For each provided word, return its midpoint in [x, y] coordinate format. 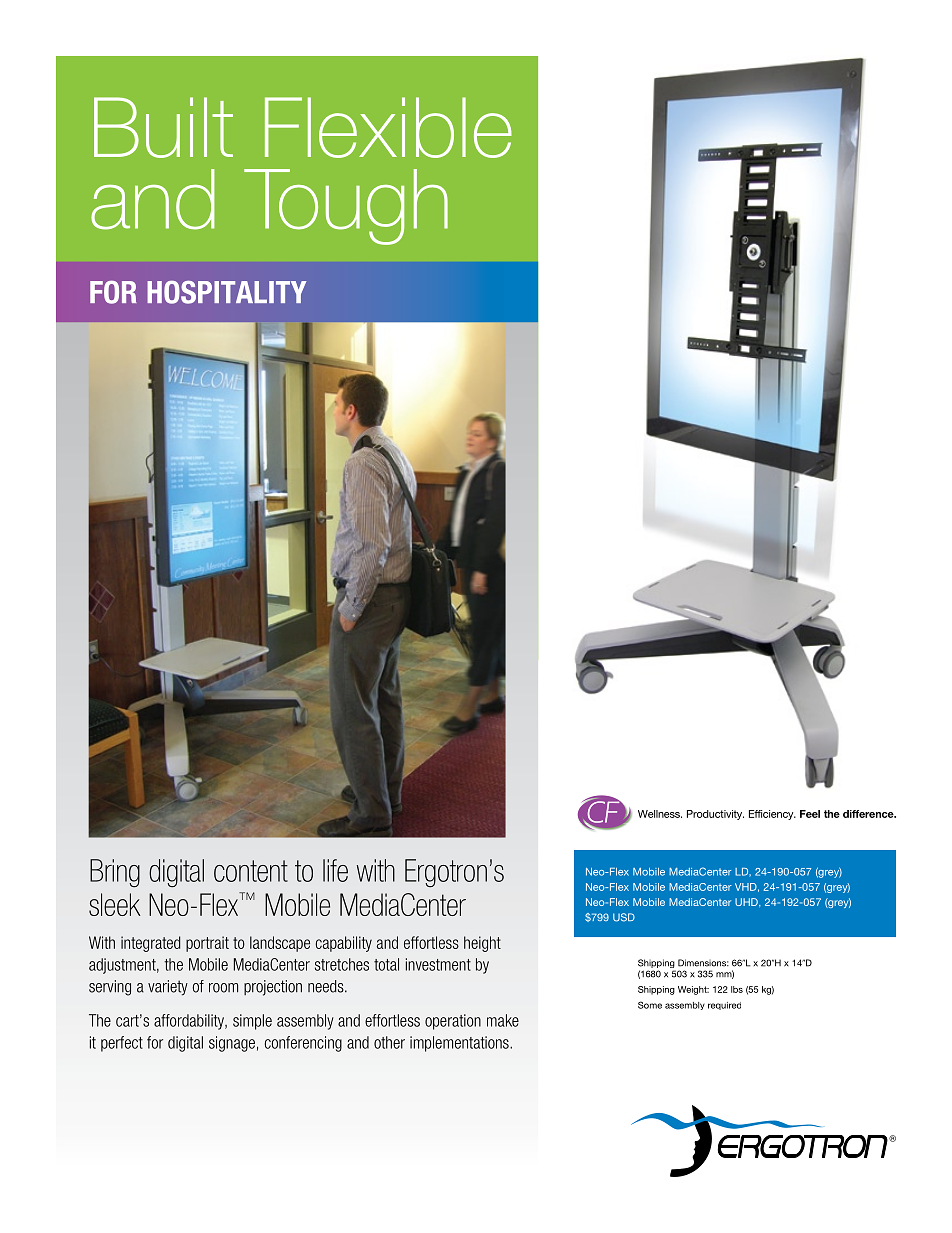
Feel [810, 814]
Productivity [715, 815]
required [724, 1006]
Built [163, 127]
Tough [346, 207]
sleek [114, 904]
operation [453, 1022]
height [482, 944]
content [251, 871]
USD [624, 917]
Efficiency [772, 815]
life [335, 870]
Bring [115, 873]
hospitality [226, 292]
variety [168, 988]
